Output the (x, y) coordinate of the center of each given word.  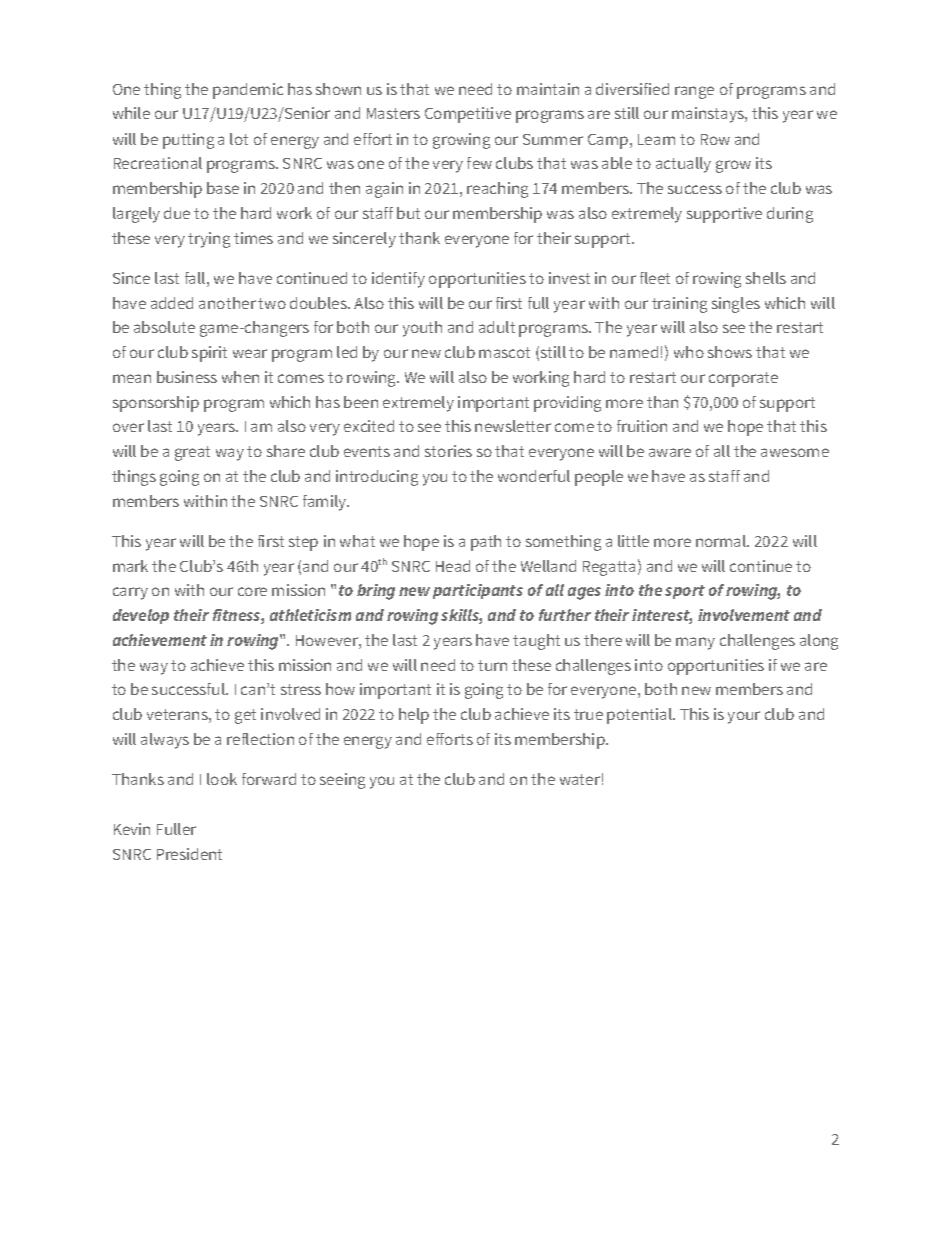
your (744, 717)
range (694, 92)
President (189, 854)
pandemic (248, 91)
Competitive (468, 115)
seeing (342, 781)
